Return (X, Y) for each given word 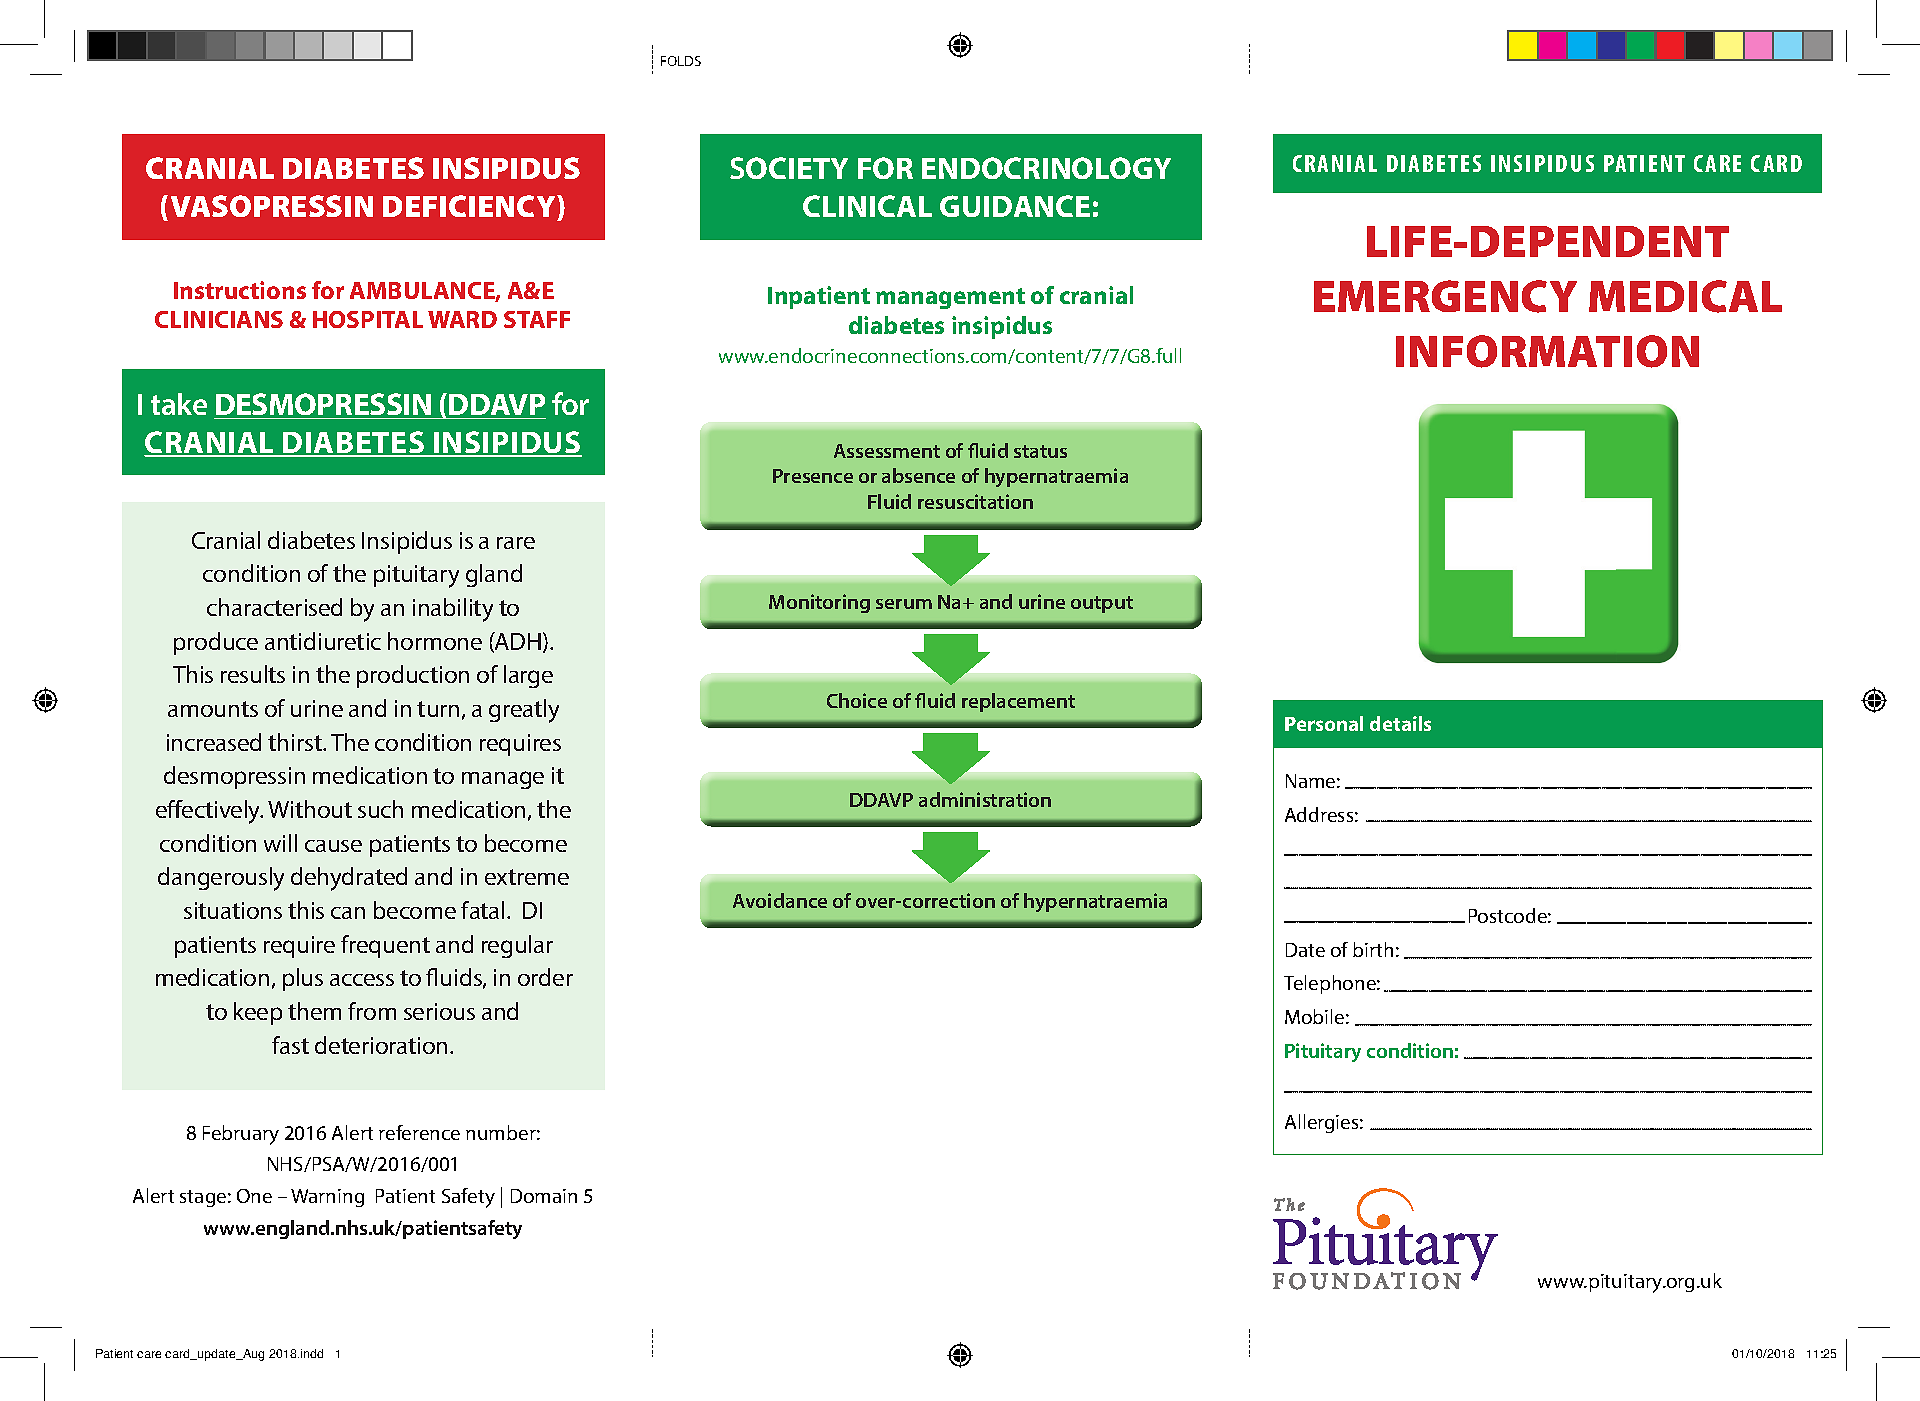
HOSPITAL (368, 319)
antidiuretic (323, 641)
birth (1373, 949)
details (1400, 723)
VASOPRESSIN (272, 206)
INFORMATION (1547, 351)
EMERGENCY (1445, 296)
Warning (327, 1198)
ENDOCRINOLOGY (1046, 168)
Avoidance (780, 900)
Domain (544, 1196)
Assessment (887, 451)
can (348, 913)
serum (904, 604)
